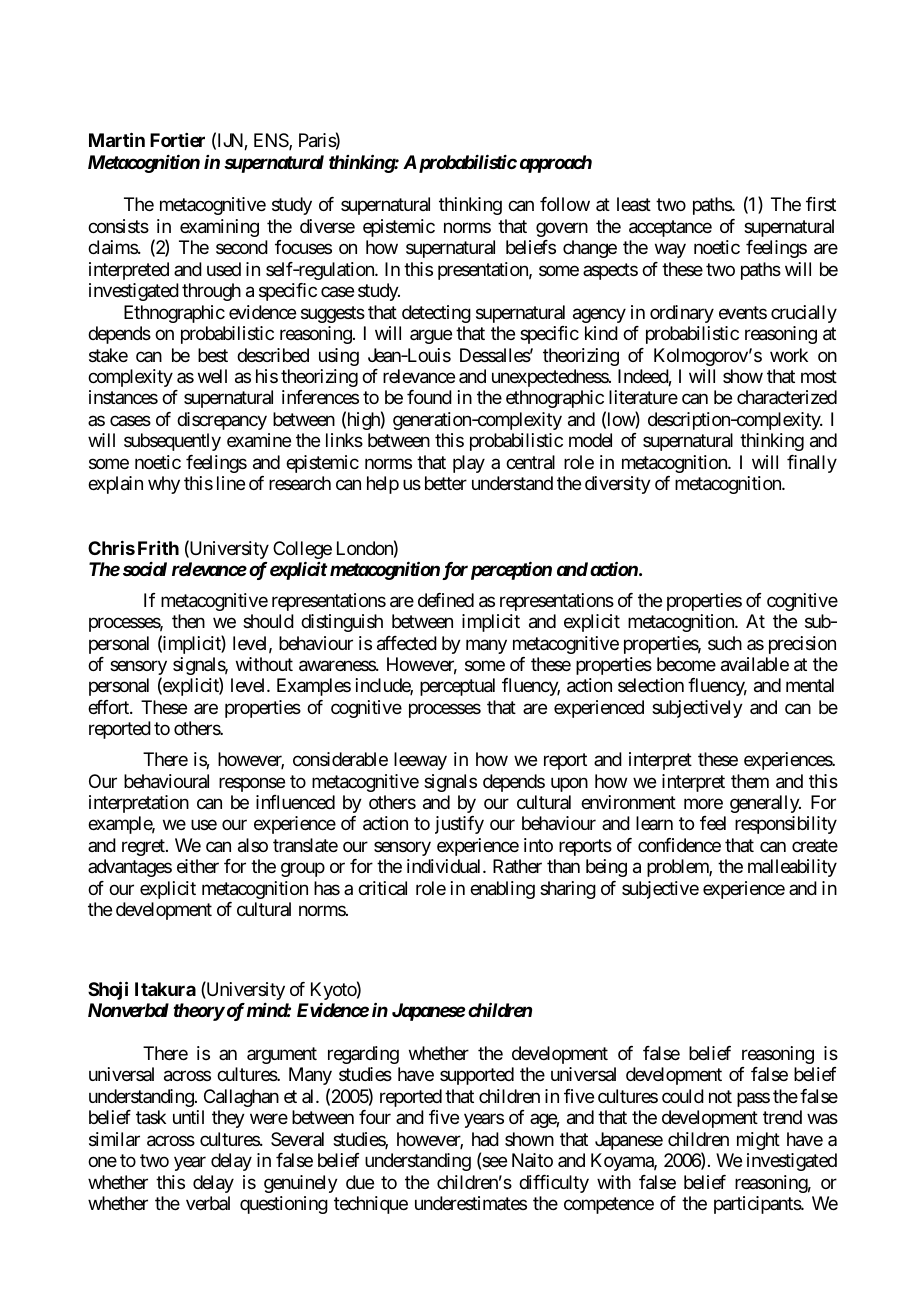  I want to click on justify, so click(459, 825).
